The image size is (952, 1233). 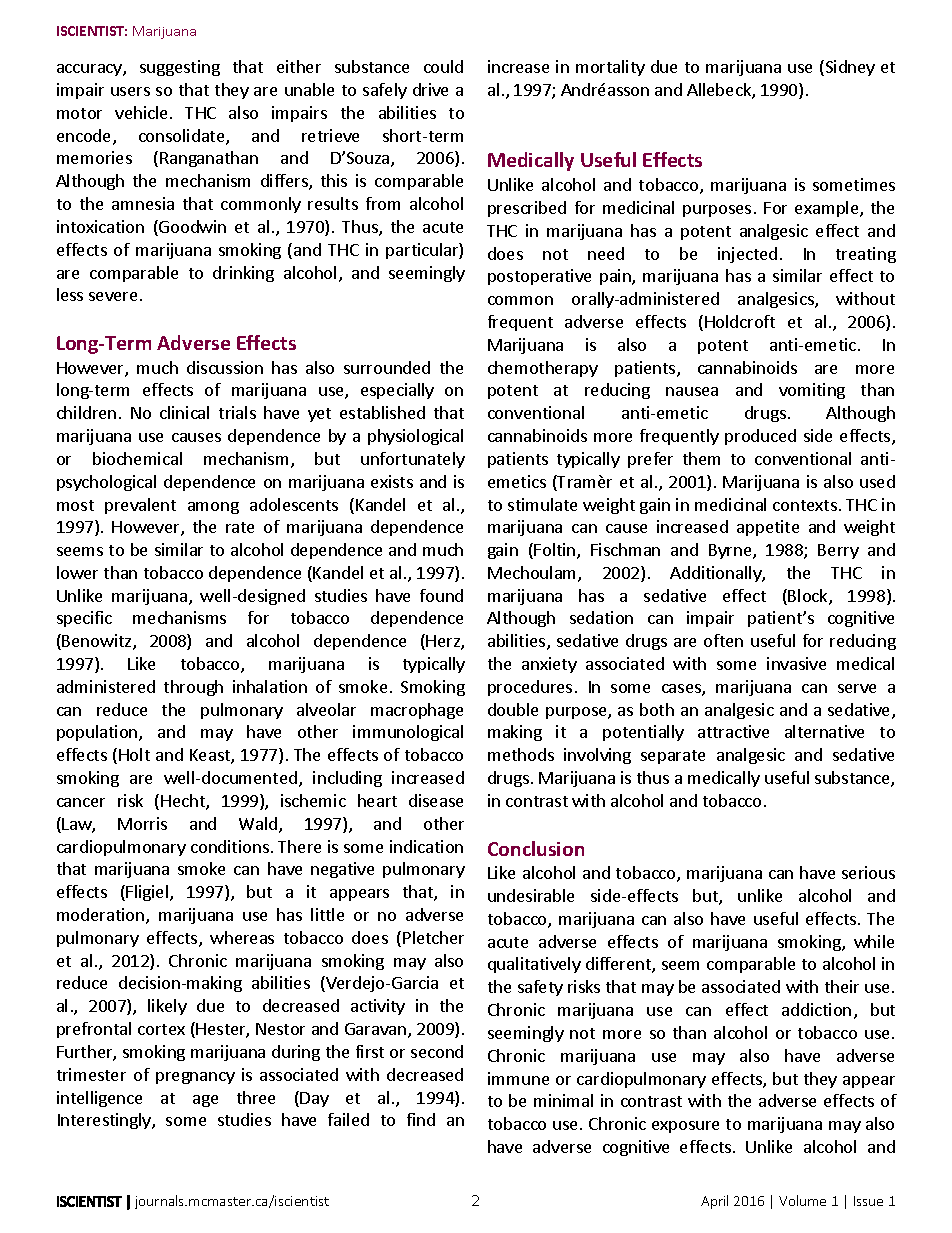 I want to click on Sidney, so click(x=849, y=68).
